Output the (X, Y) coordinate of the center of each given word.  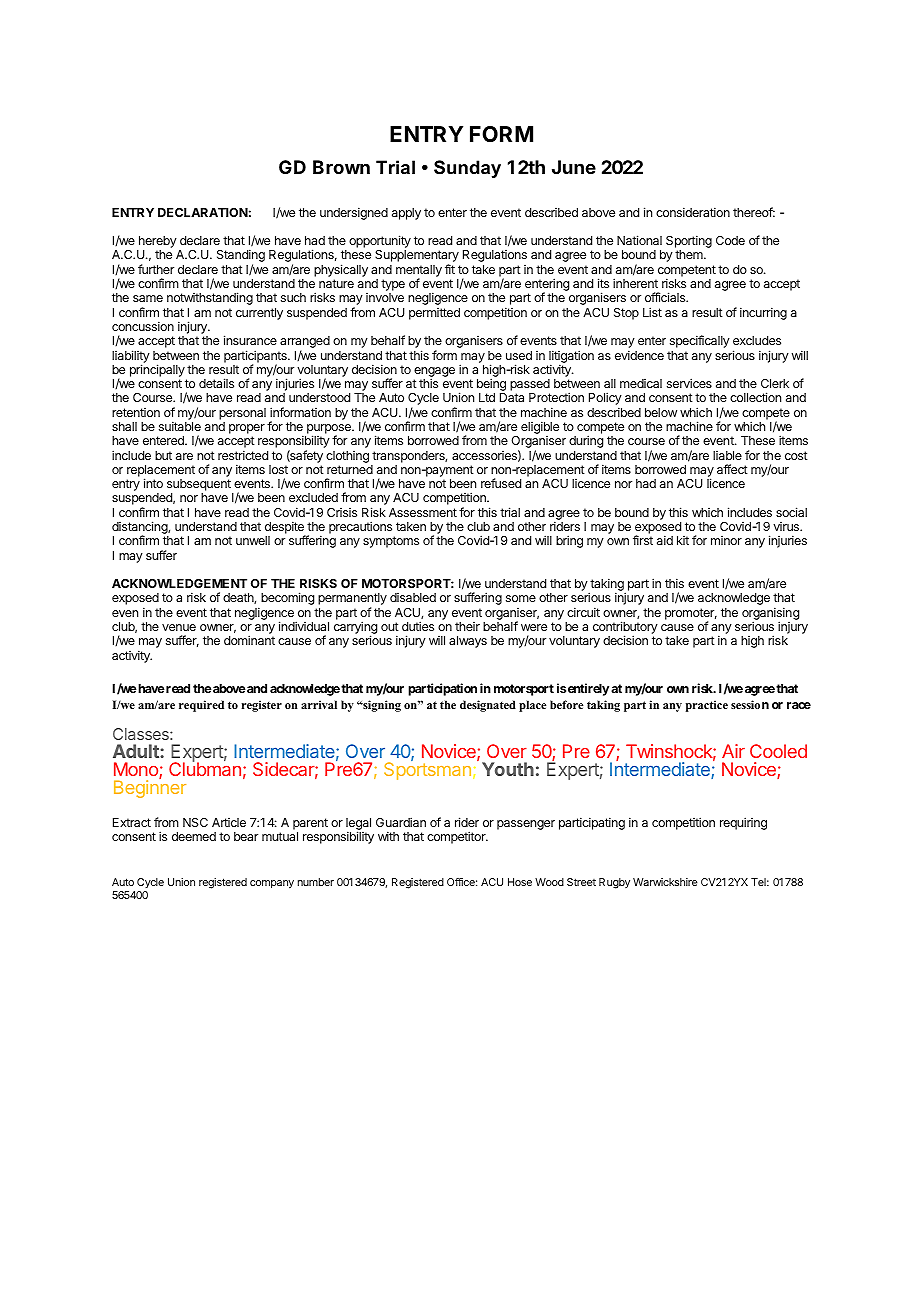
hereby (157, 243)
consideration (693, 212)
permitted (434, 314)
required (201, 706)
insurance (250, 340)
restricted (243, 455)
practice (707, 706)
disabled (413, 597)
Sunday (467, 169)
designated (488, 706)
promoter (691, 615)
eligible (540, 429)
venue (179, 627)
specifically (700, 341)
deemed (194, 836)
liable (727, 455)
